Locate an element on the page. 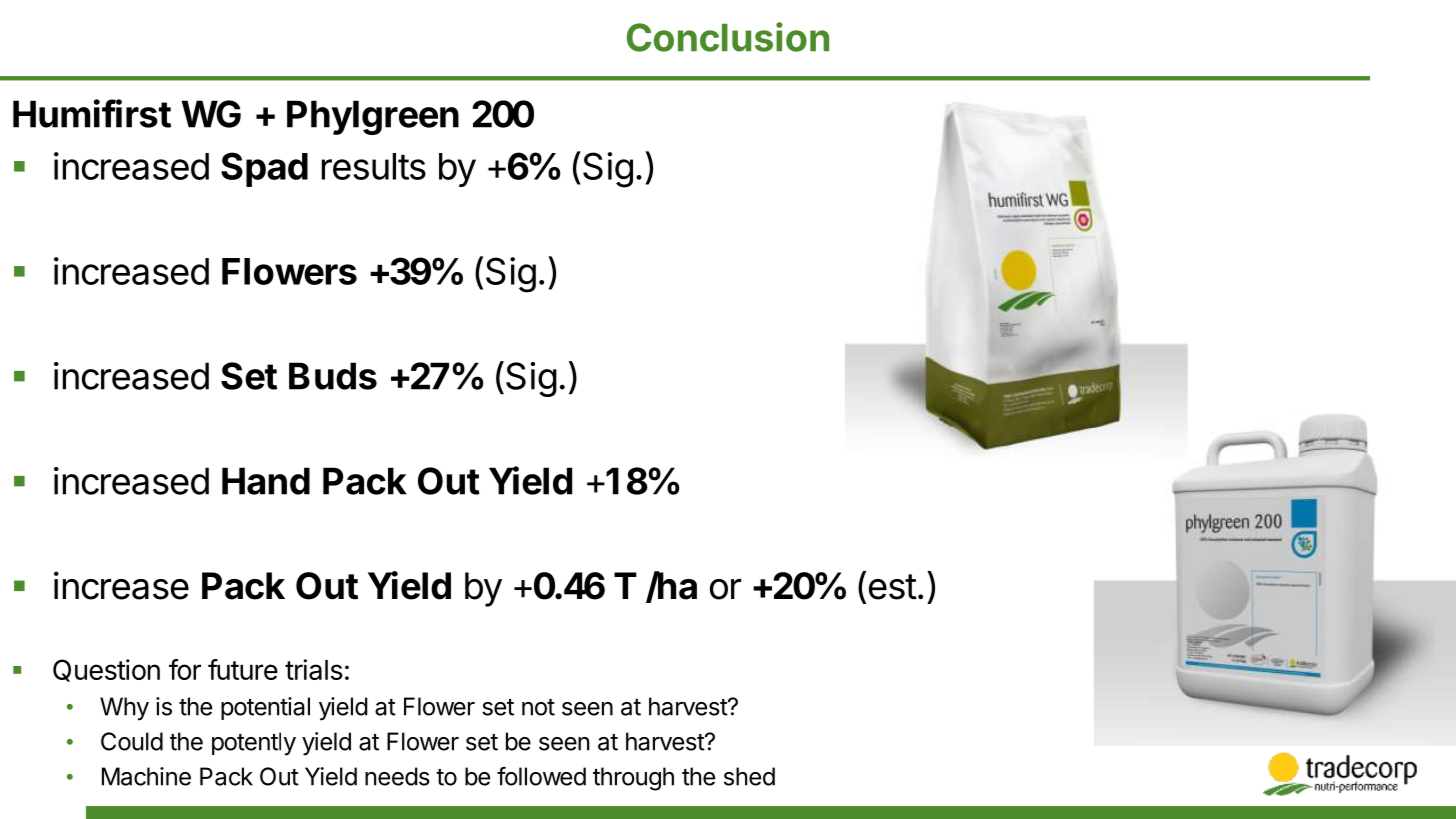 The height and width of the image is (819, 1456). results is located at coordinates (374, 166).
